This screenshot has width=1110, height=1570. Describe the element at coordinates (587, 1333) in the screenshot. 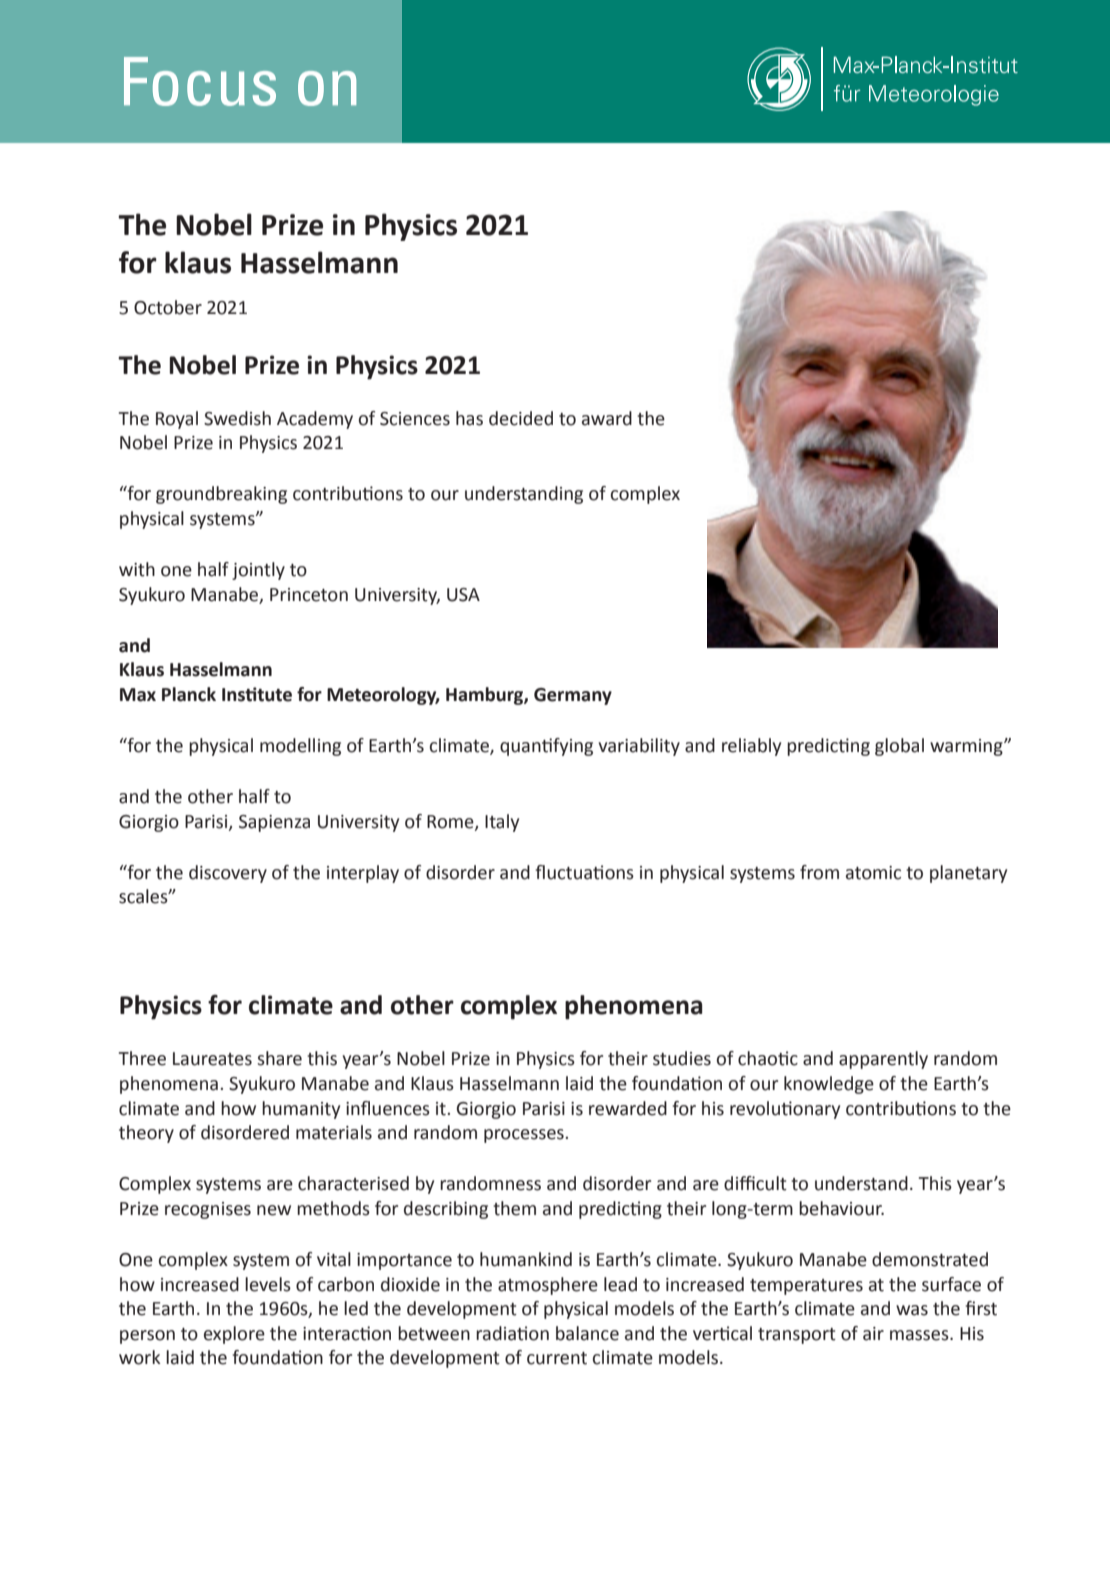

I see `balance` at that location.
